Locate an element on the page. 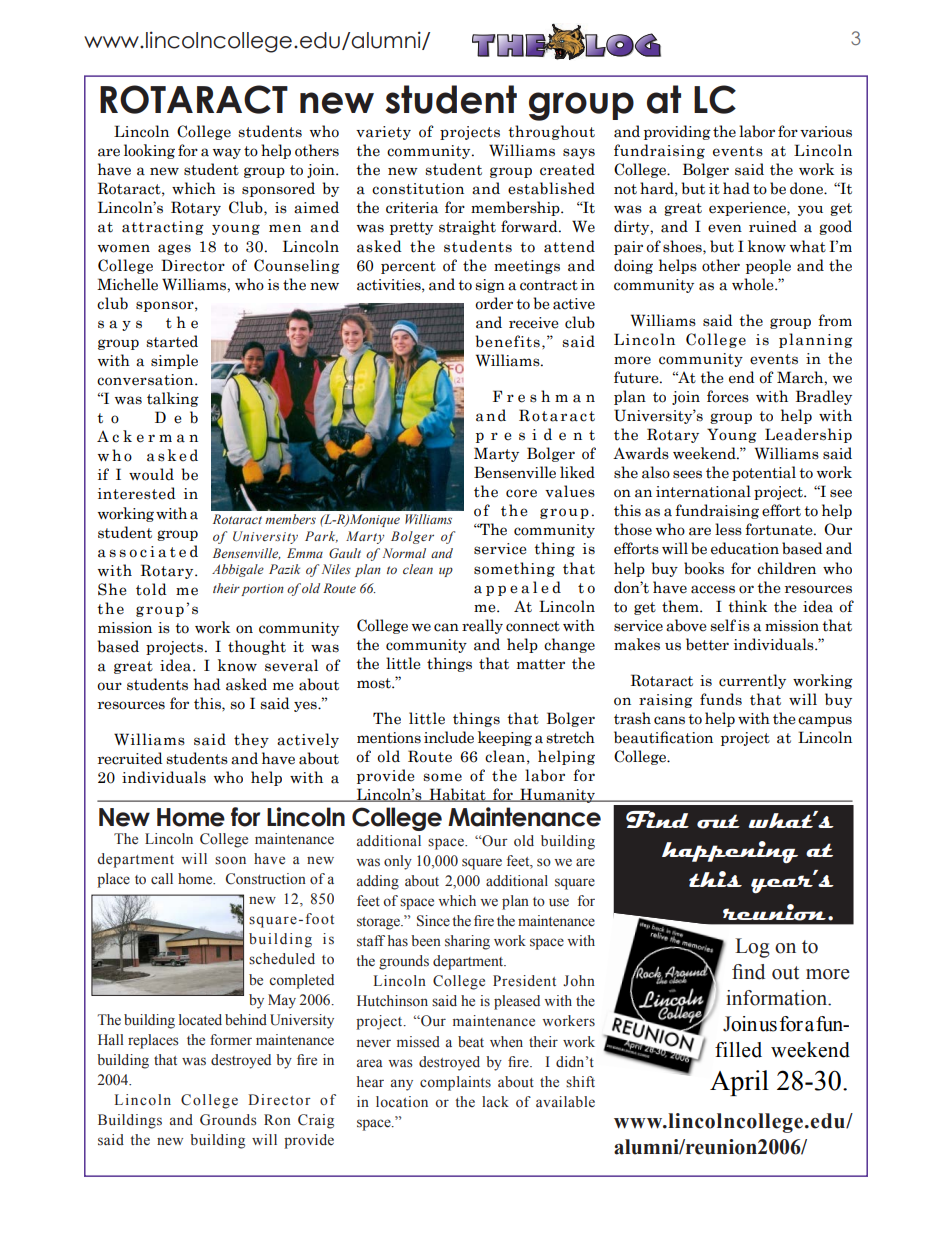  benefits is located at coordinates (507, 341).
